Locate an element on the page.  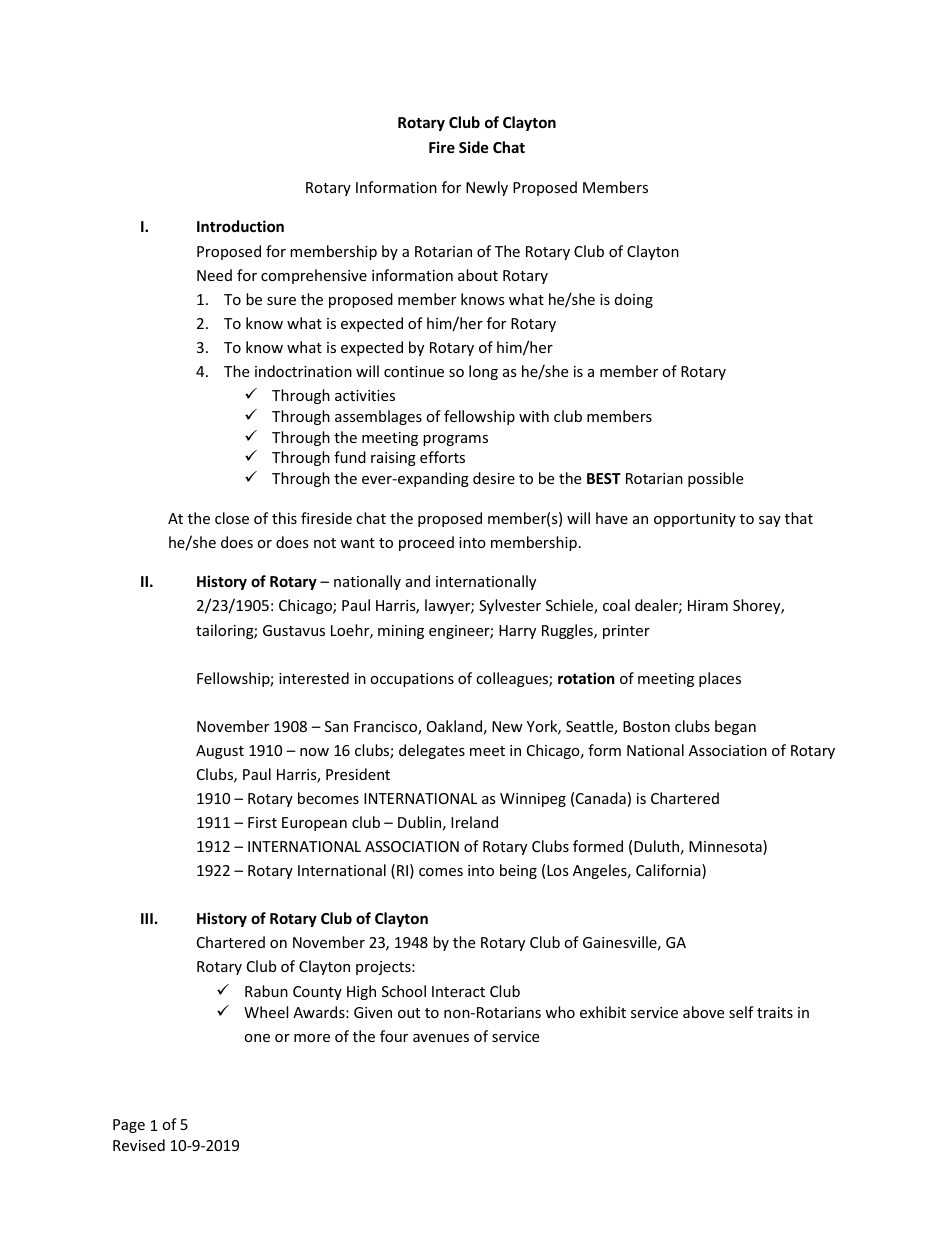
First is located at coordinates (262, 822).
